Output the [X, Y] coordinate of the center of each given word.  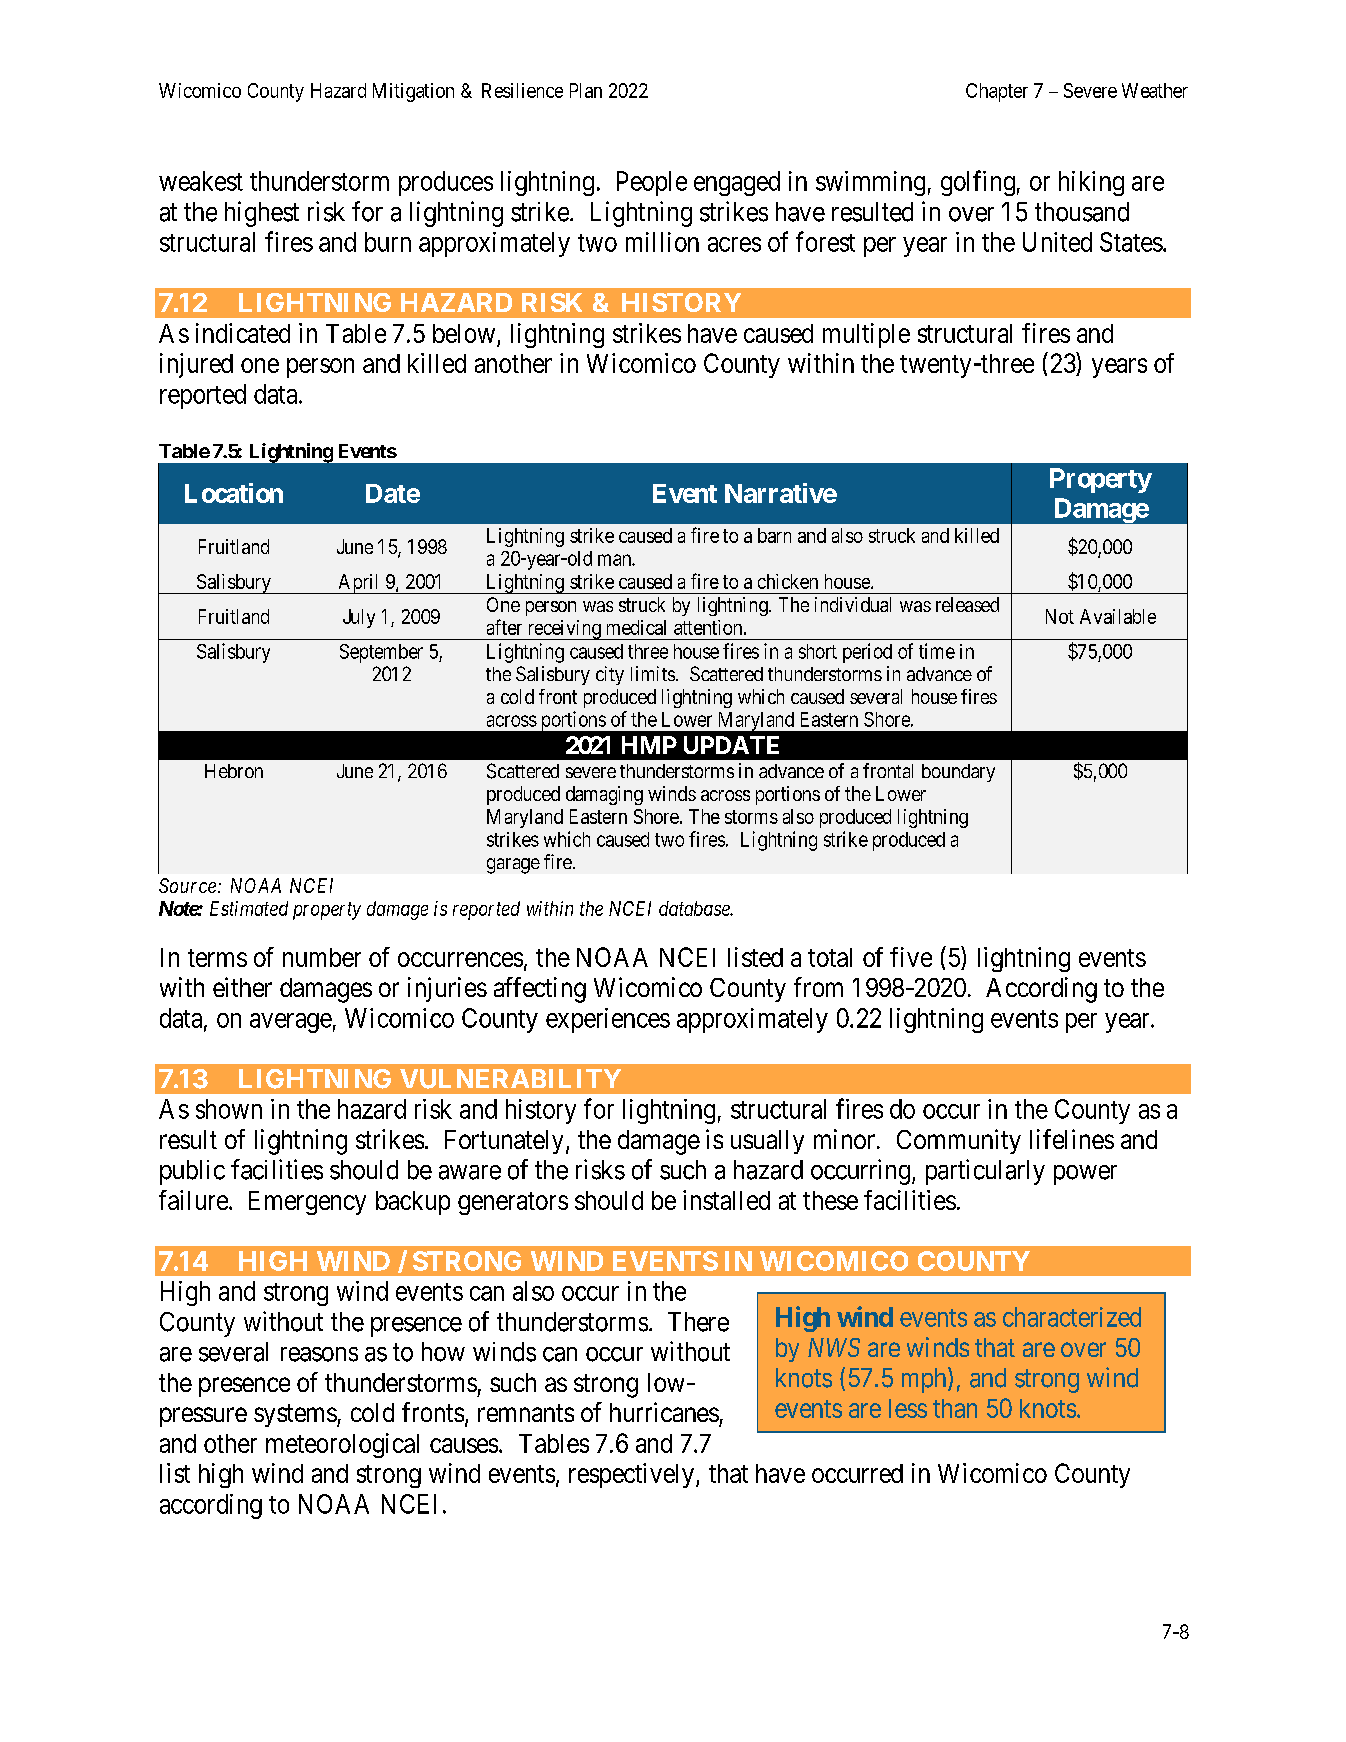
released [967, 604]
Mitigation [413, 92]
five [911, 957]
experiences [608, 1020]
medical [636, 627]
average [291, 1023]
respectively [633, 1475]
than [955, 1408]
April [359, 584]
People [652, 183]
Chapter [997, 92]
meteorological [342, 1445]
